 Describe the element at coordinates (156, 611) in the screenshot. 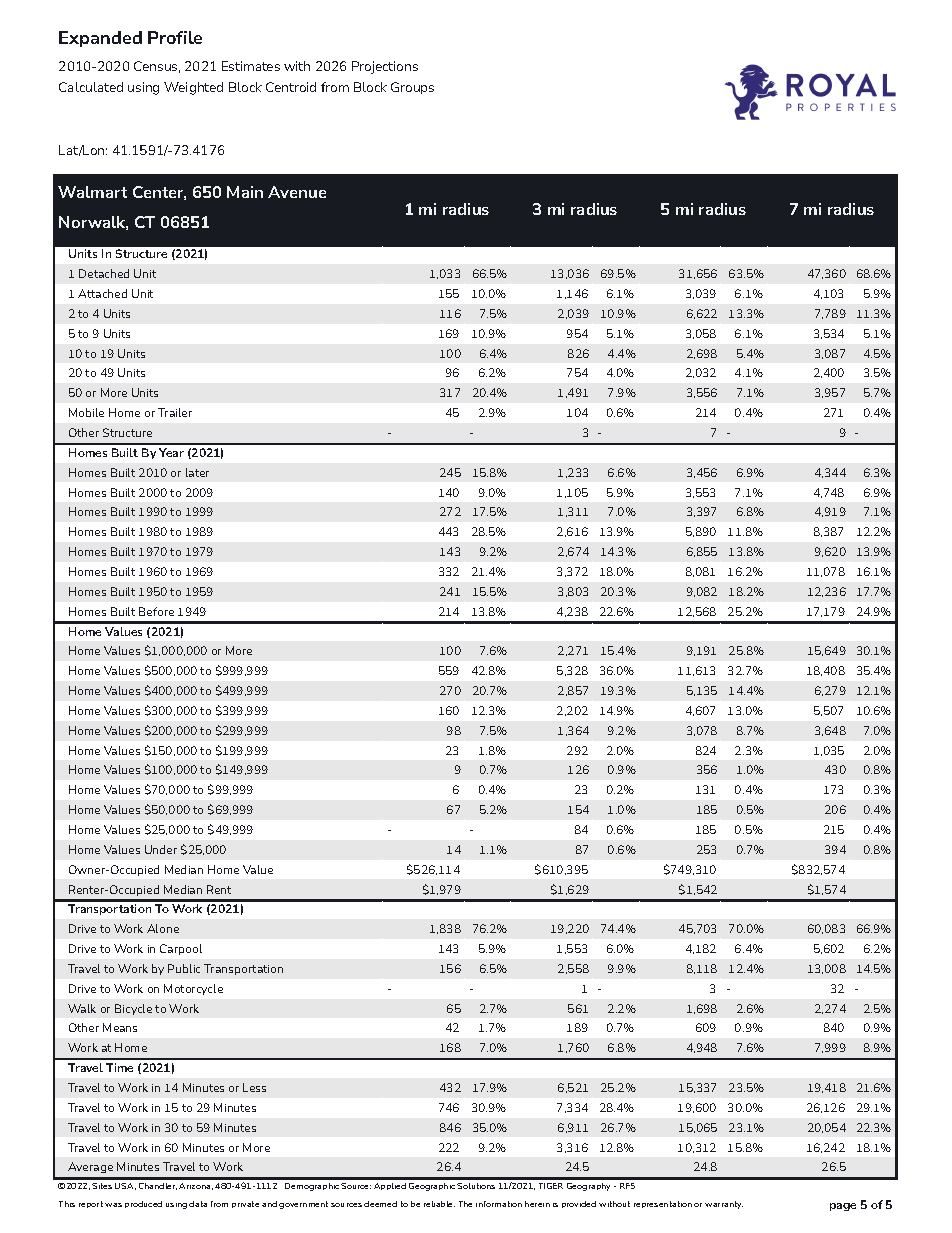

I see `Before` at that location.
